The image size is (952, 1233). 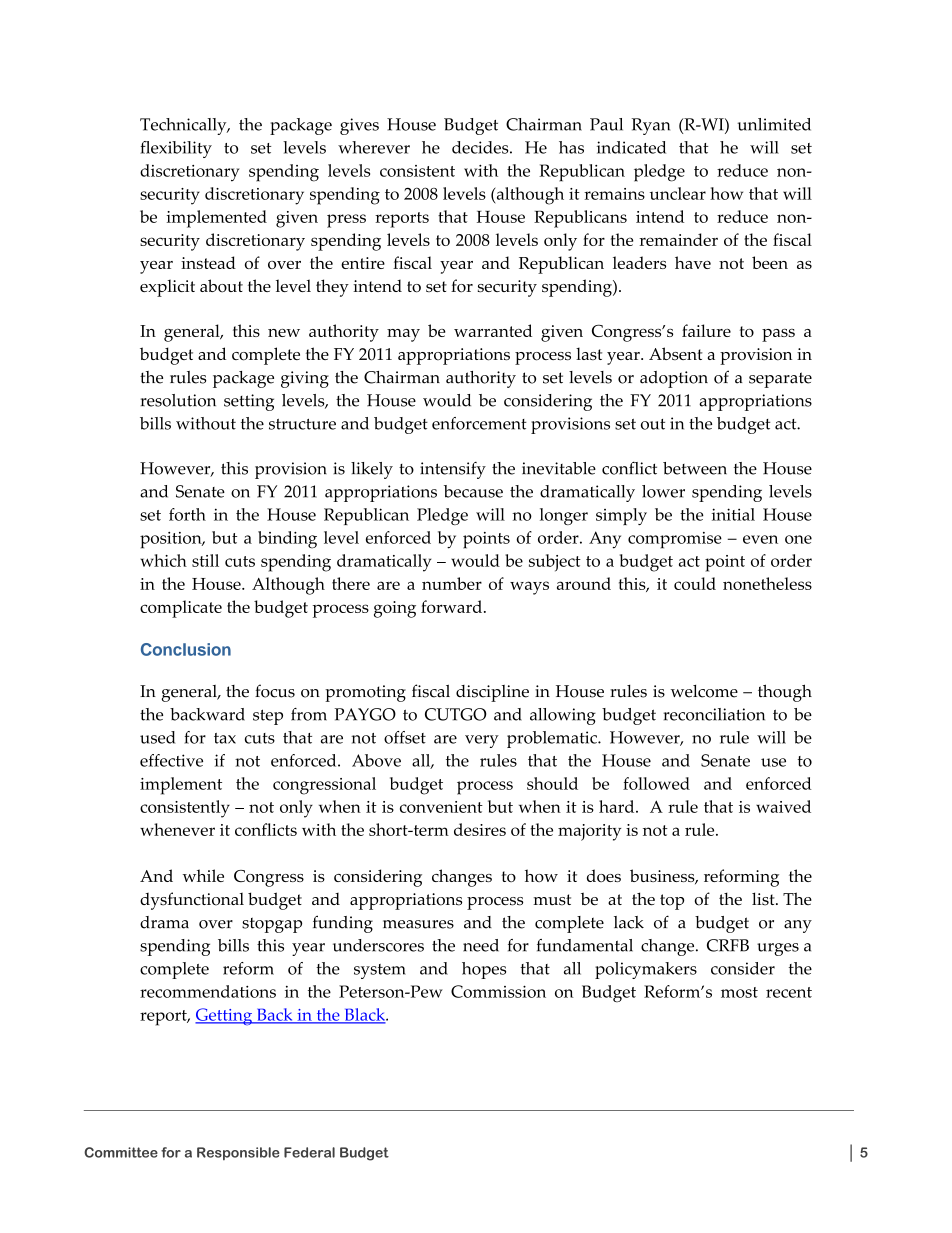 I want to click on resolution, so click(x=178, y=400).
